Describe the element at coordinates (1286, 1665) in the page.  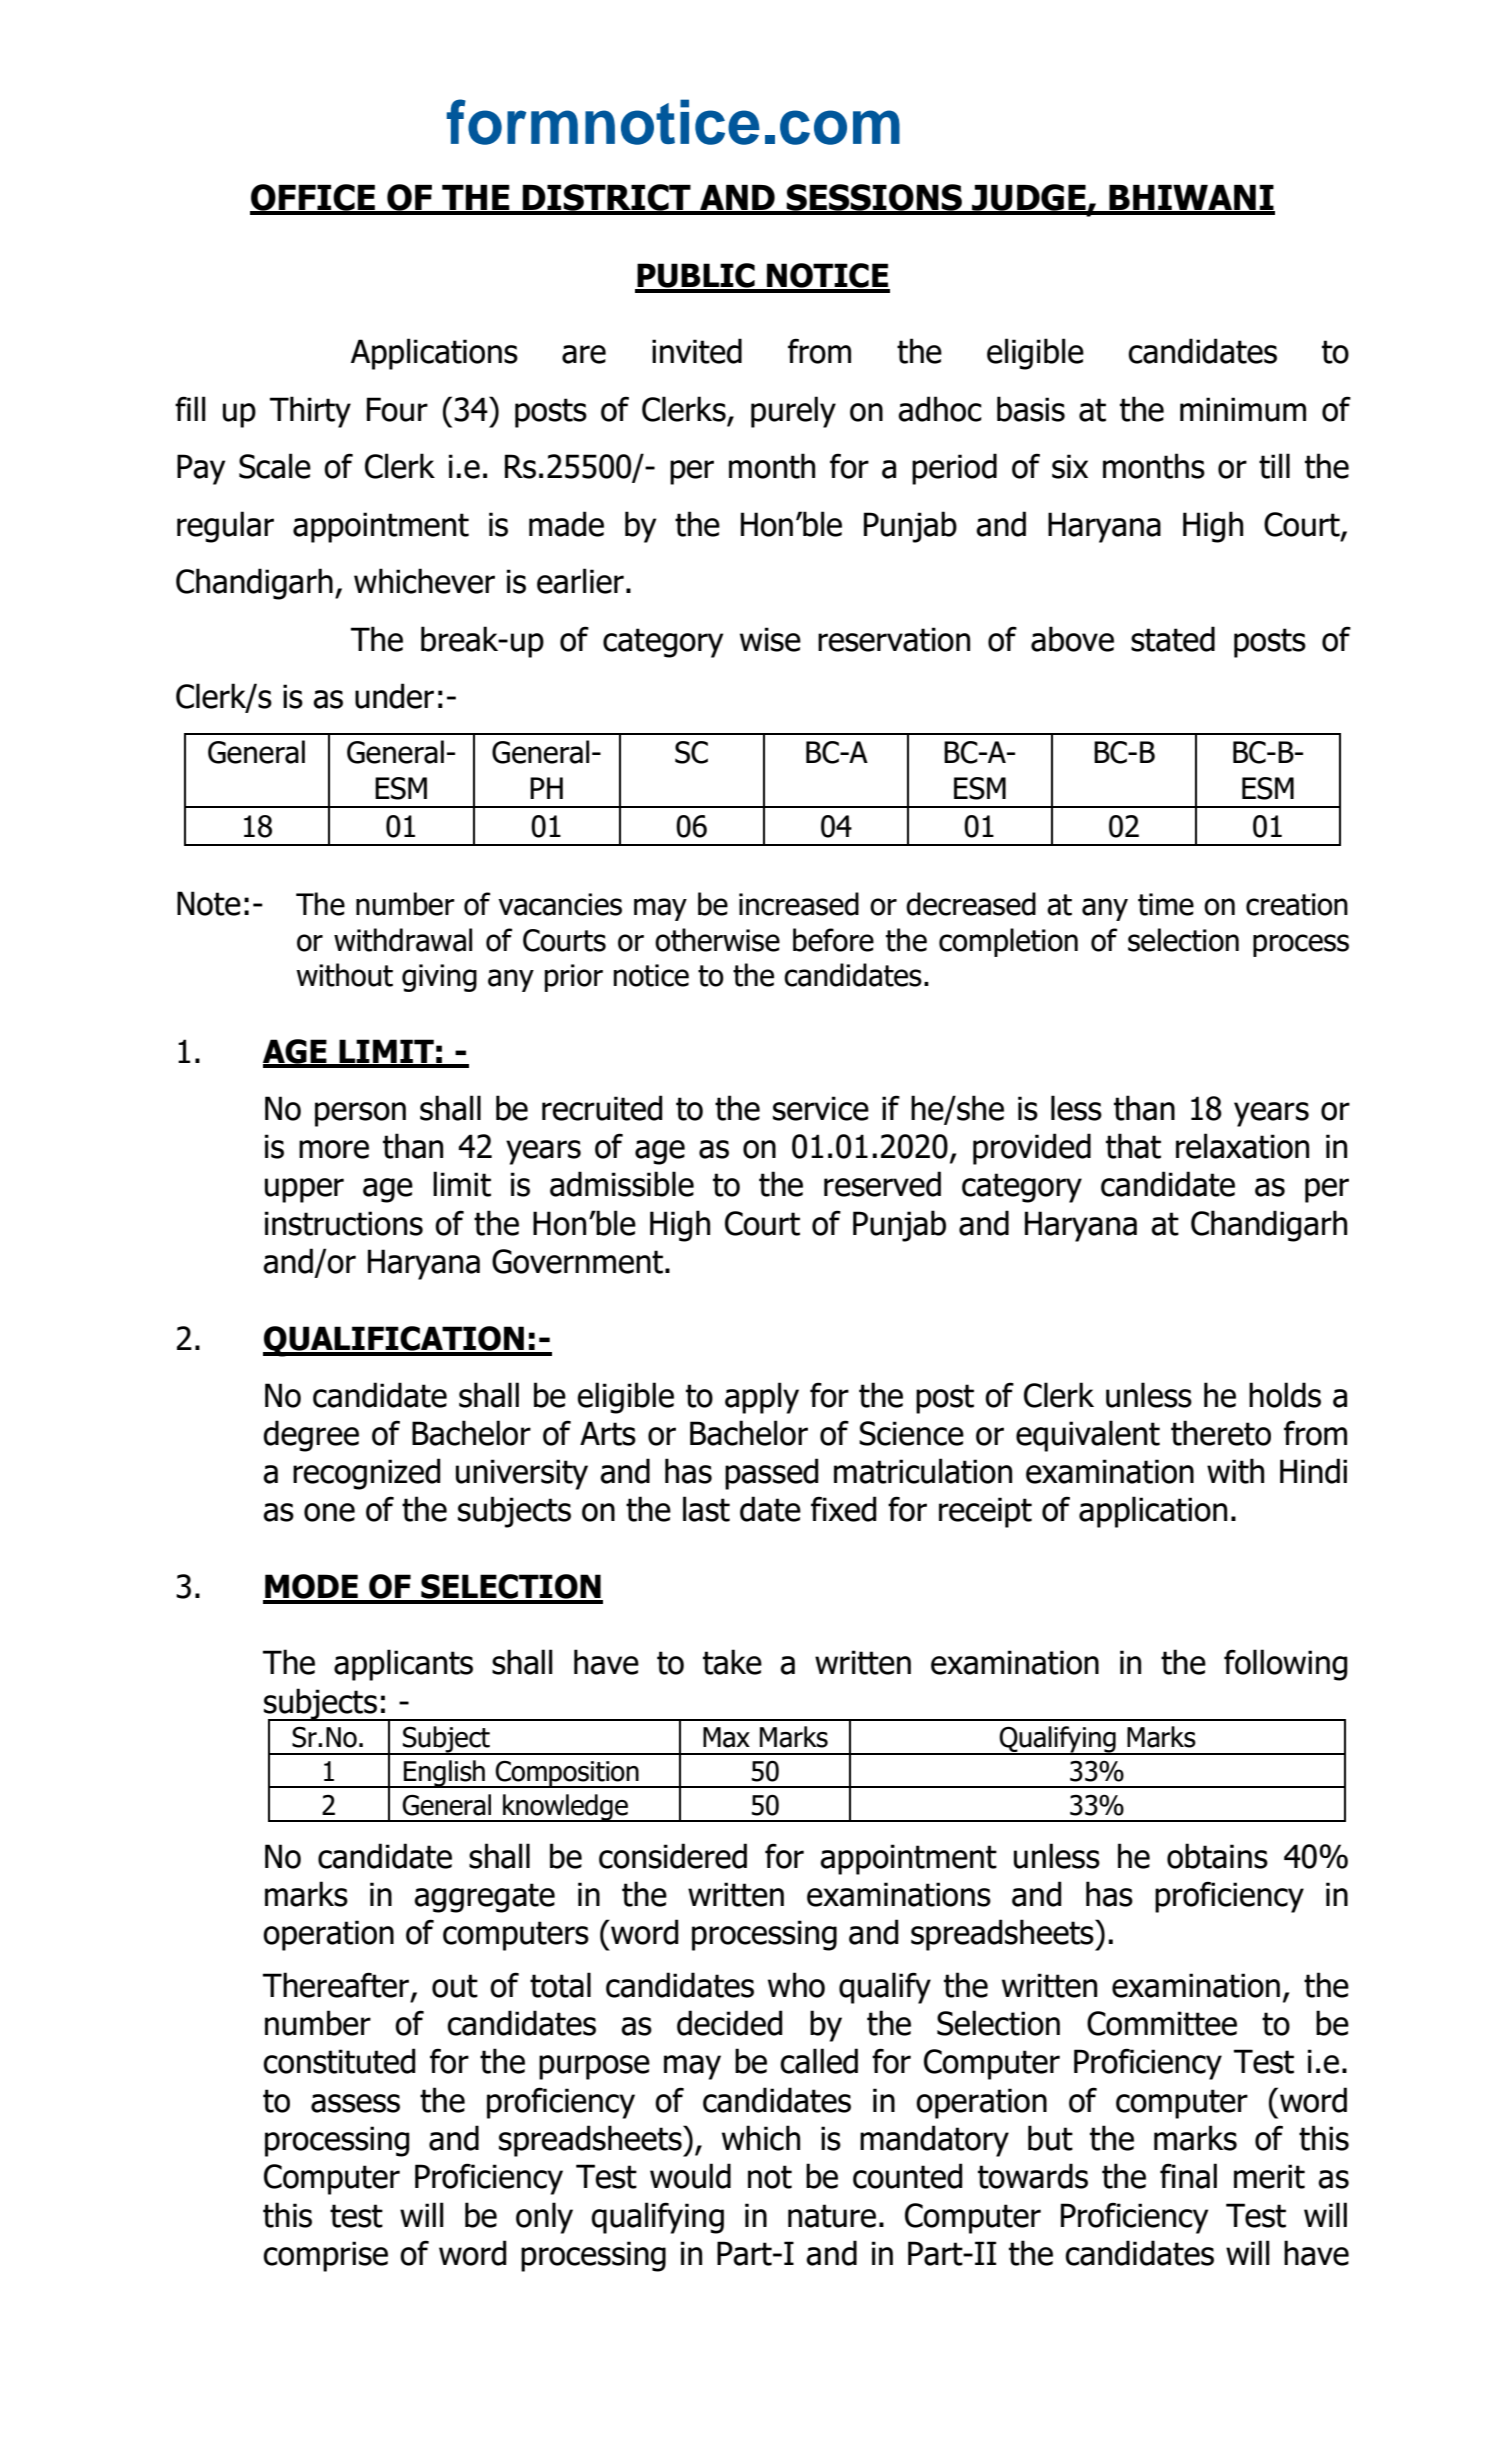
I see `following` at that location.
